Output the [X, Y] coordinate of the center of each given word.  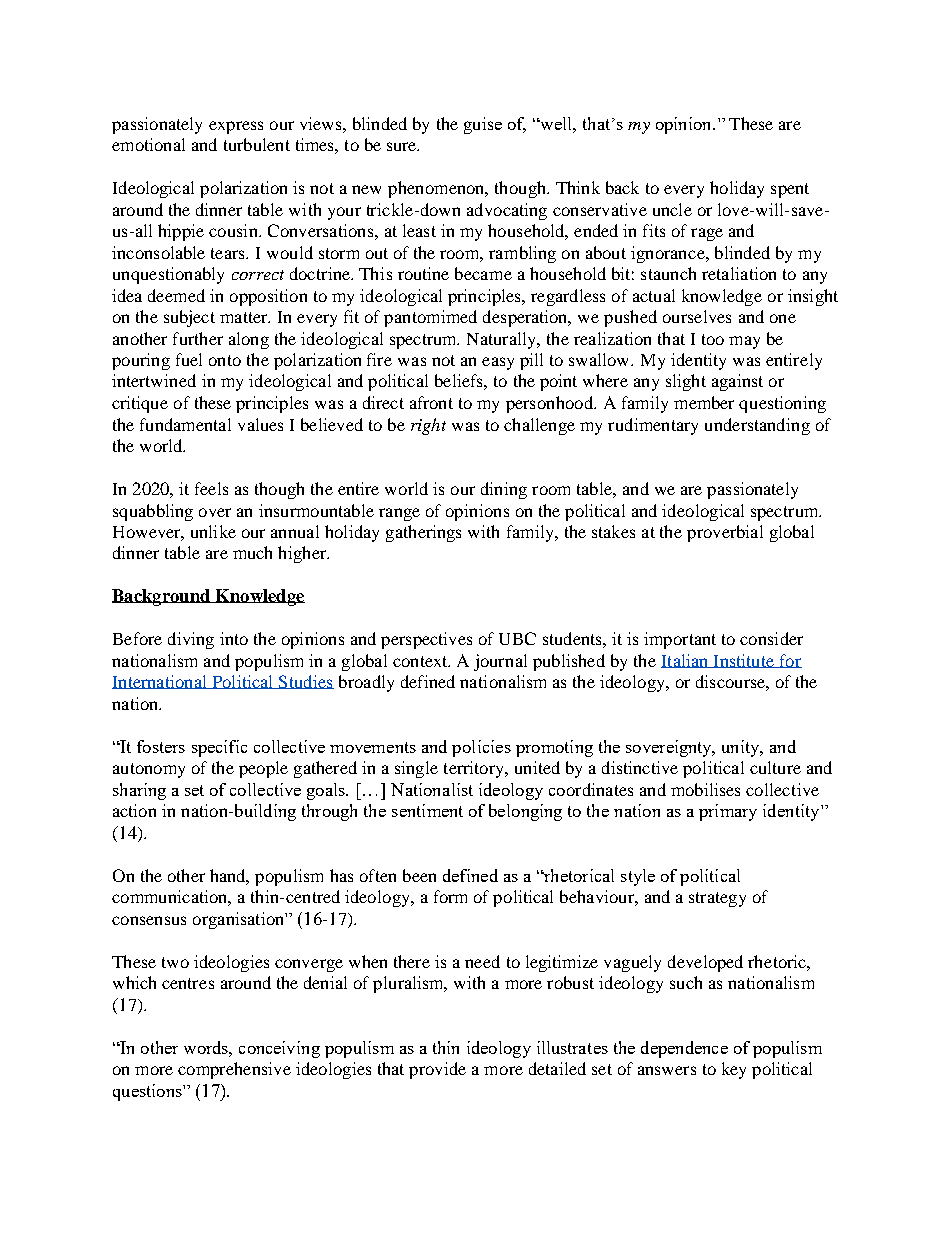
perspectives [426, 640]
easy [498, 363]
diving [191, 640]
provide [437, 1070]
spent [790, 190]
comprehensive [234, 1070]
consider [771, 638]
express [236, 127]
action [134, 810]
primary [728, 812]
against [737, 382]
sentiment [427, 810]
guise [483, 125]
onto [225, 360]
